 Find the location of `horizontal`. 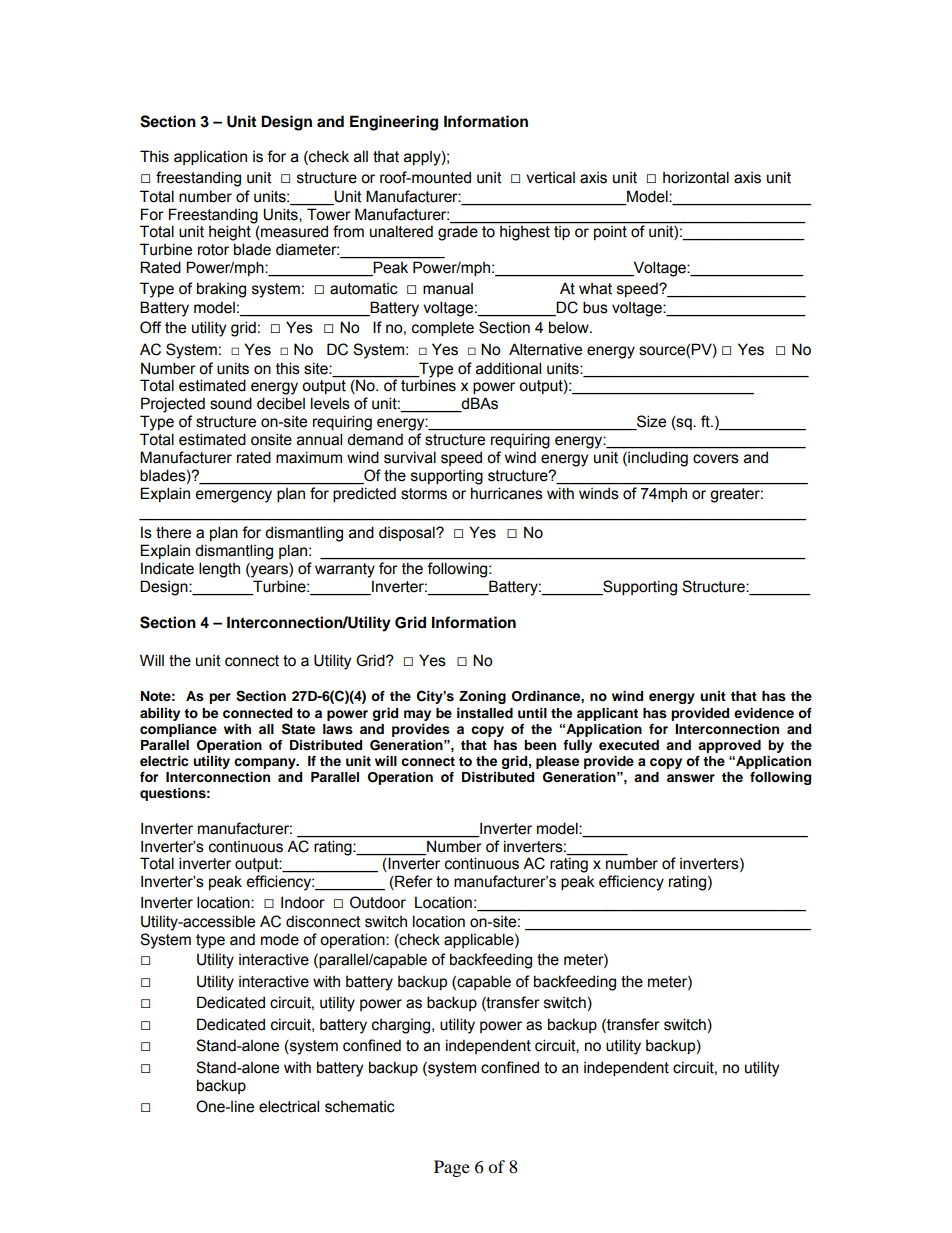

horizontal is located at coordinates (696, 177).
